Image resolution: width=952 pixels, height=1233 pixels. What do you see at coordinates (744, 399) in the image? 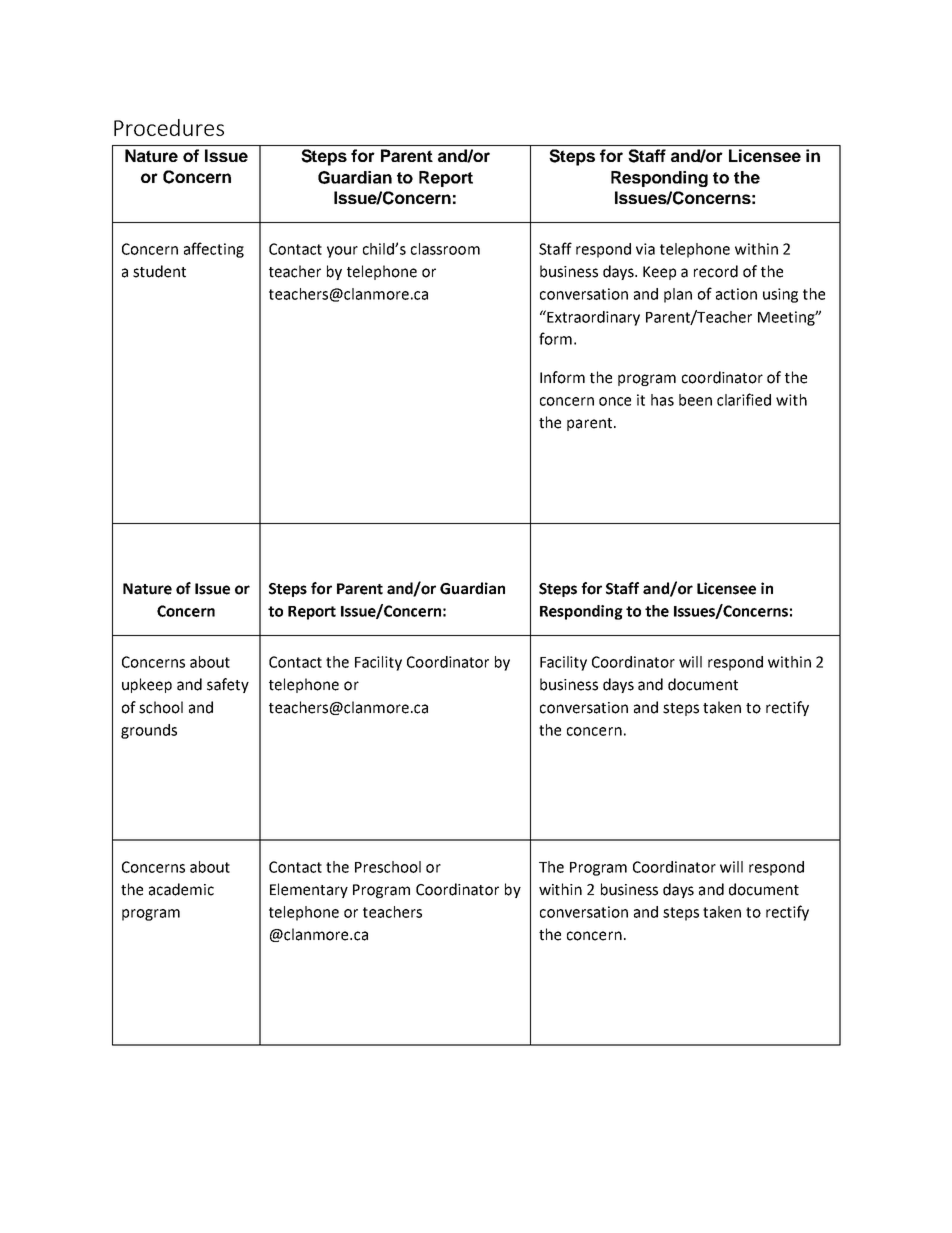
I see `clarified` at bounding box center [744, 399].
